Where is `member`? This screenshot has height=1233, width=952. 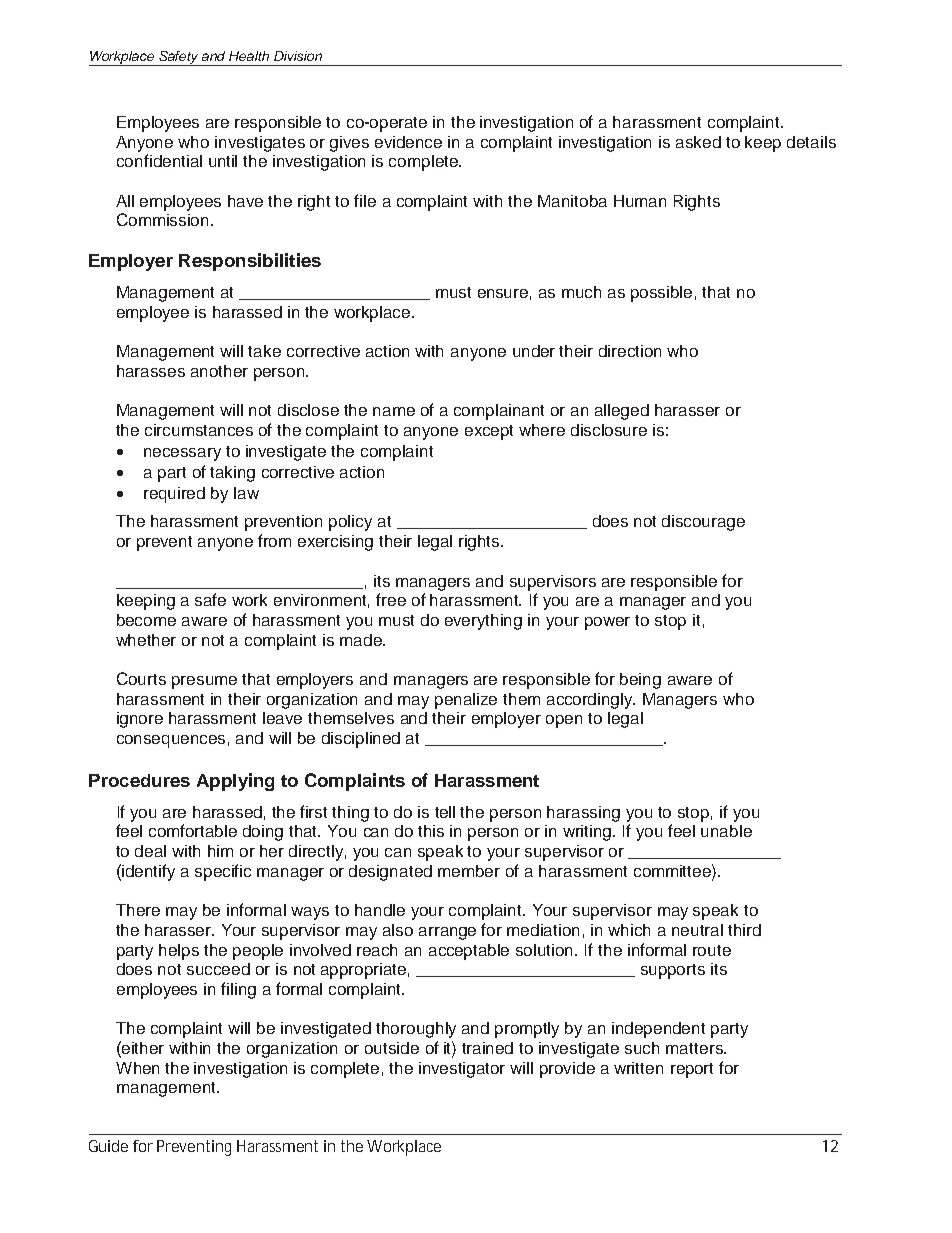 member is located at coordinates (469, 871).
